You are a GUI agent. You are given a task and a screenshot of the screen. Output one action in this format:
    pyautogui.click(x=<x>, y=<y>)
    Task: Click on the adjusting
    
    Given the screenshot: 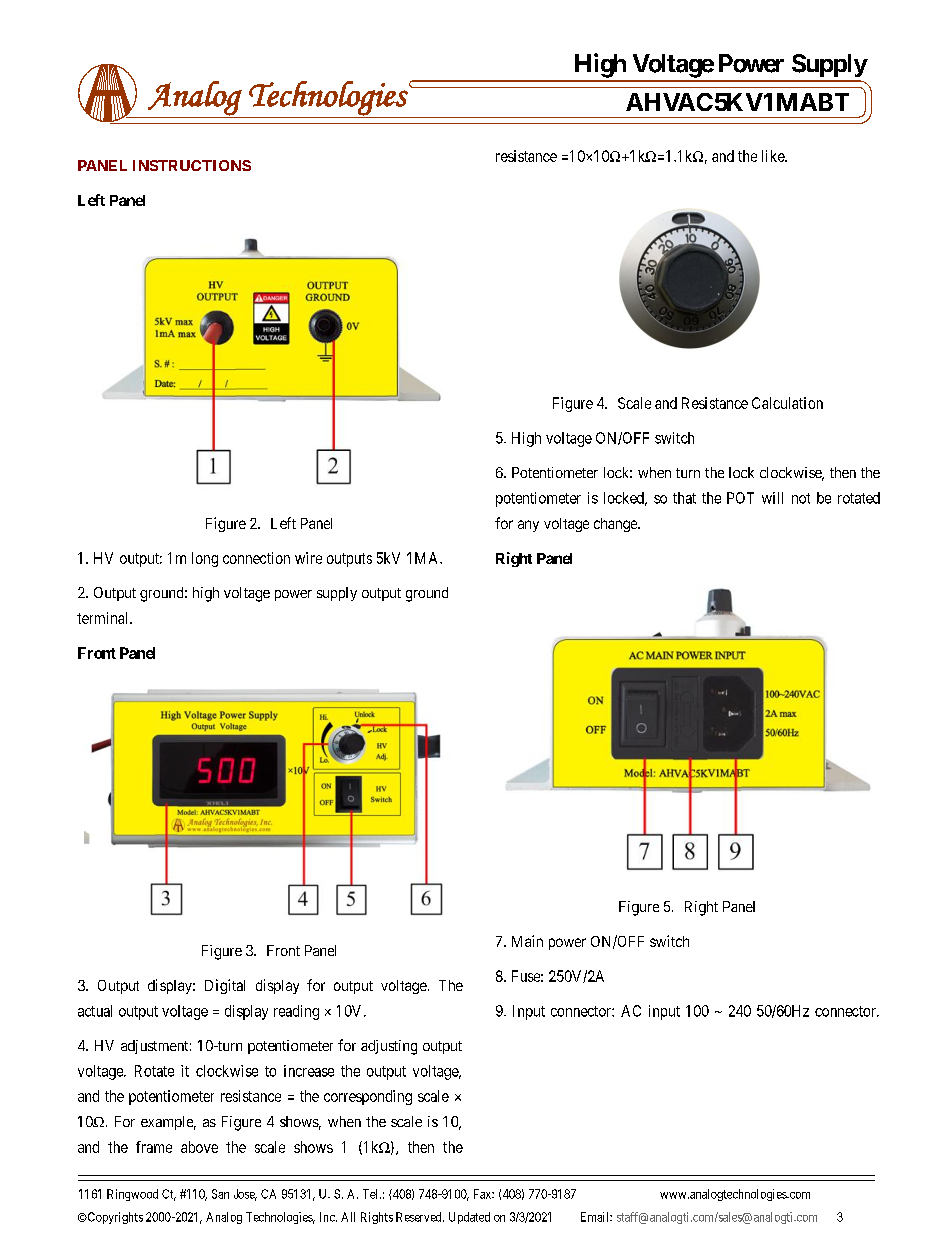 What is the action you would take?
    pyautogui.click(x=389, y=1047)
